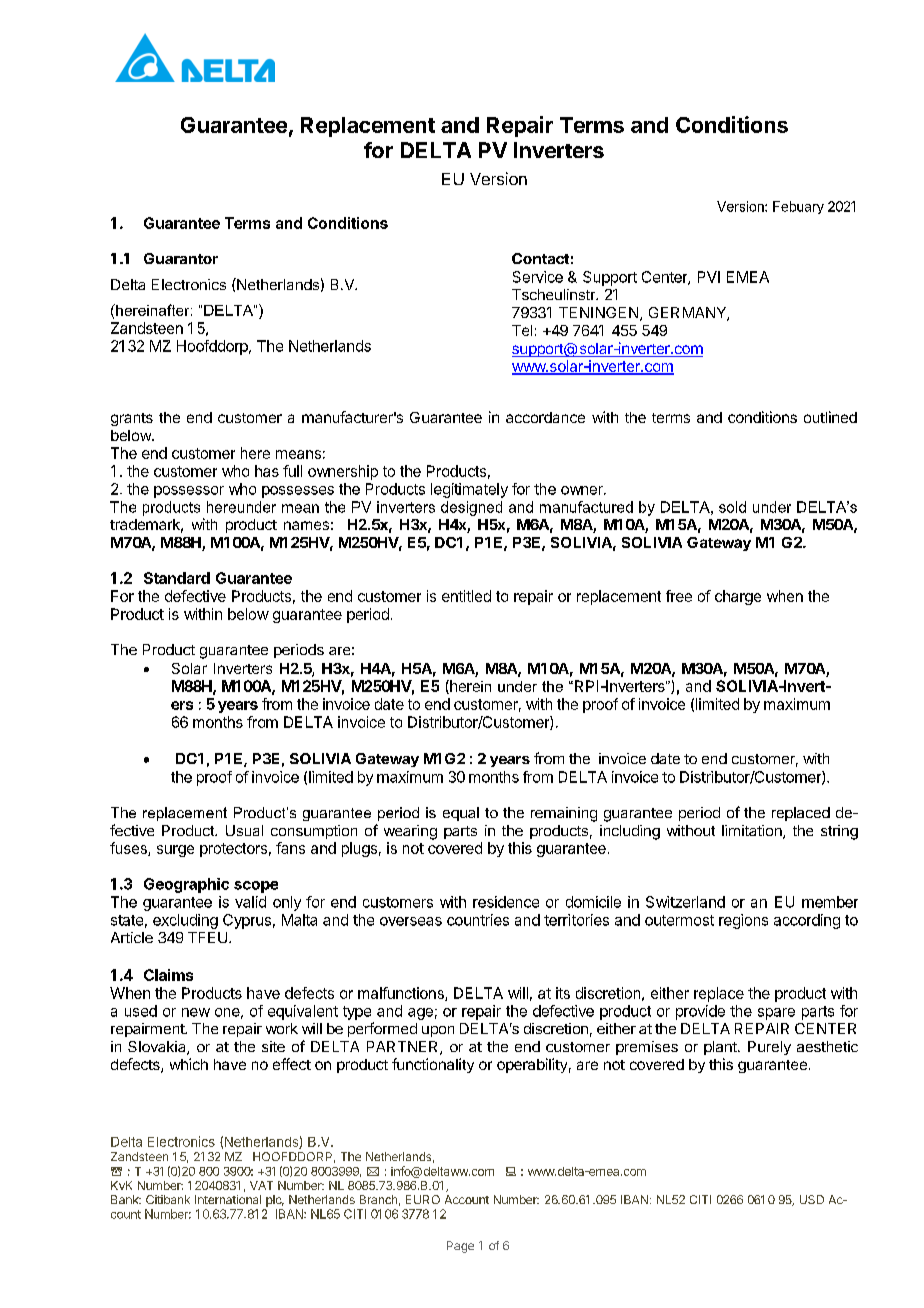 The width and height of the page is (924, 1308). I want to click on Guarantor, so click(181, 258).
